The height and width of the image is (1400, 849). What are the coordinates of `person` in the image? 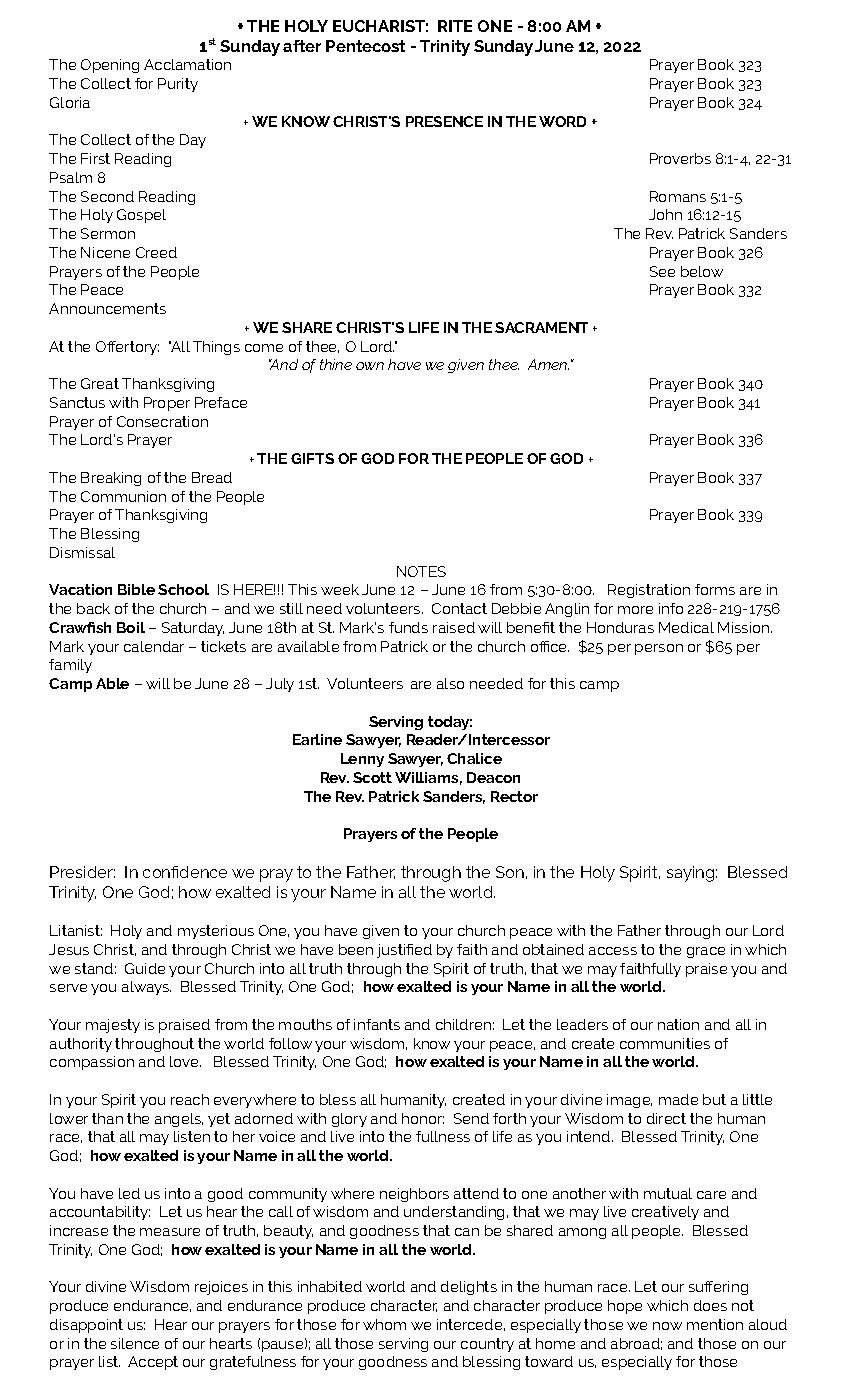 It's located at (659, 649).
